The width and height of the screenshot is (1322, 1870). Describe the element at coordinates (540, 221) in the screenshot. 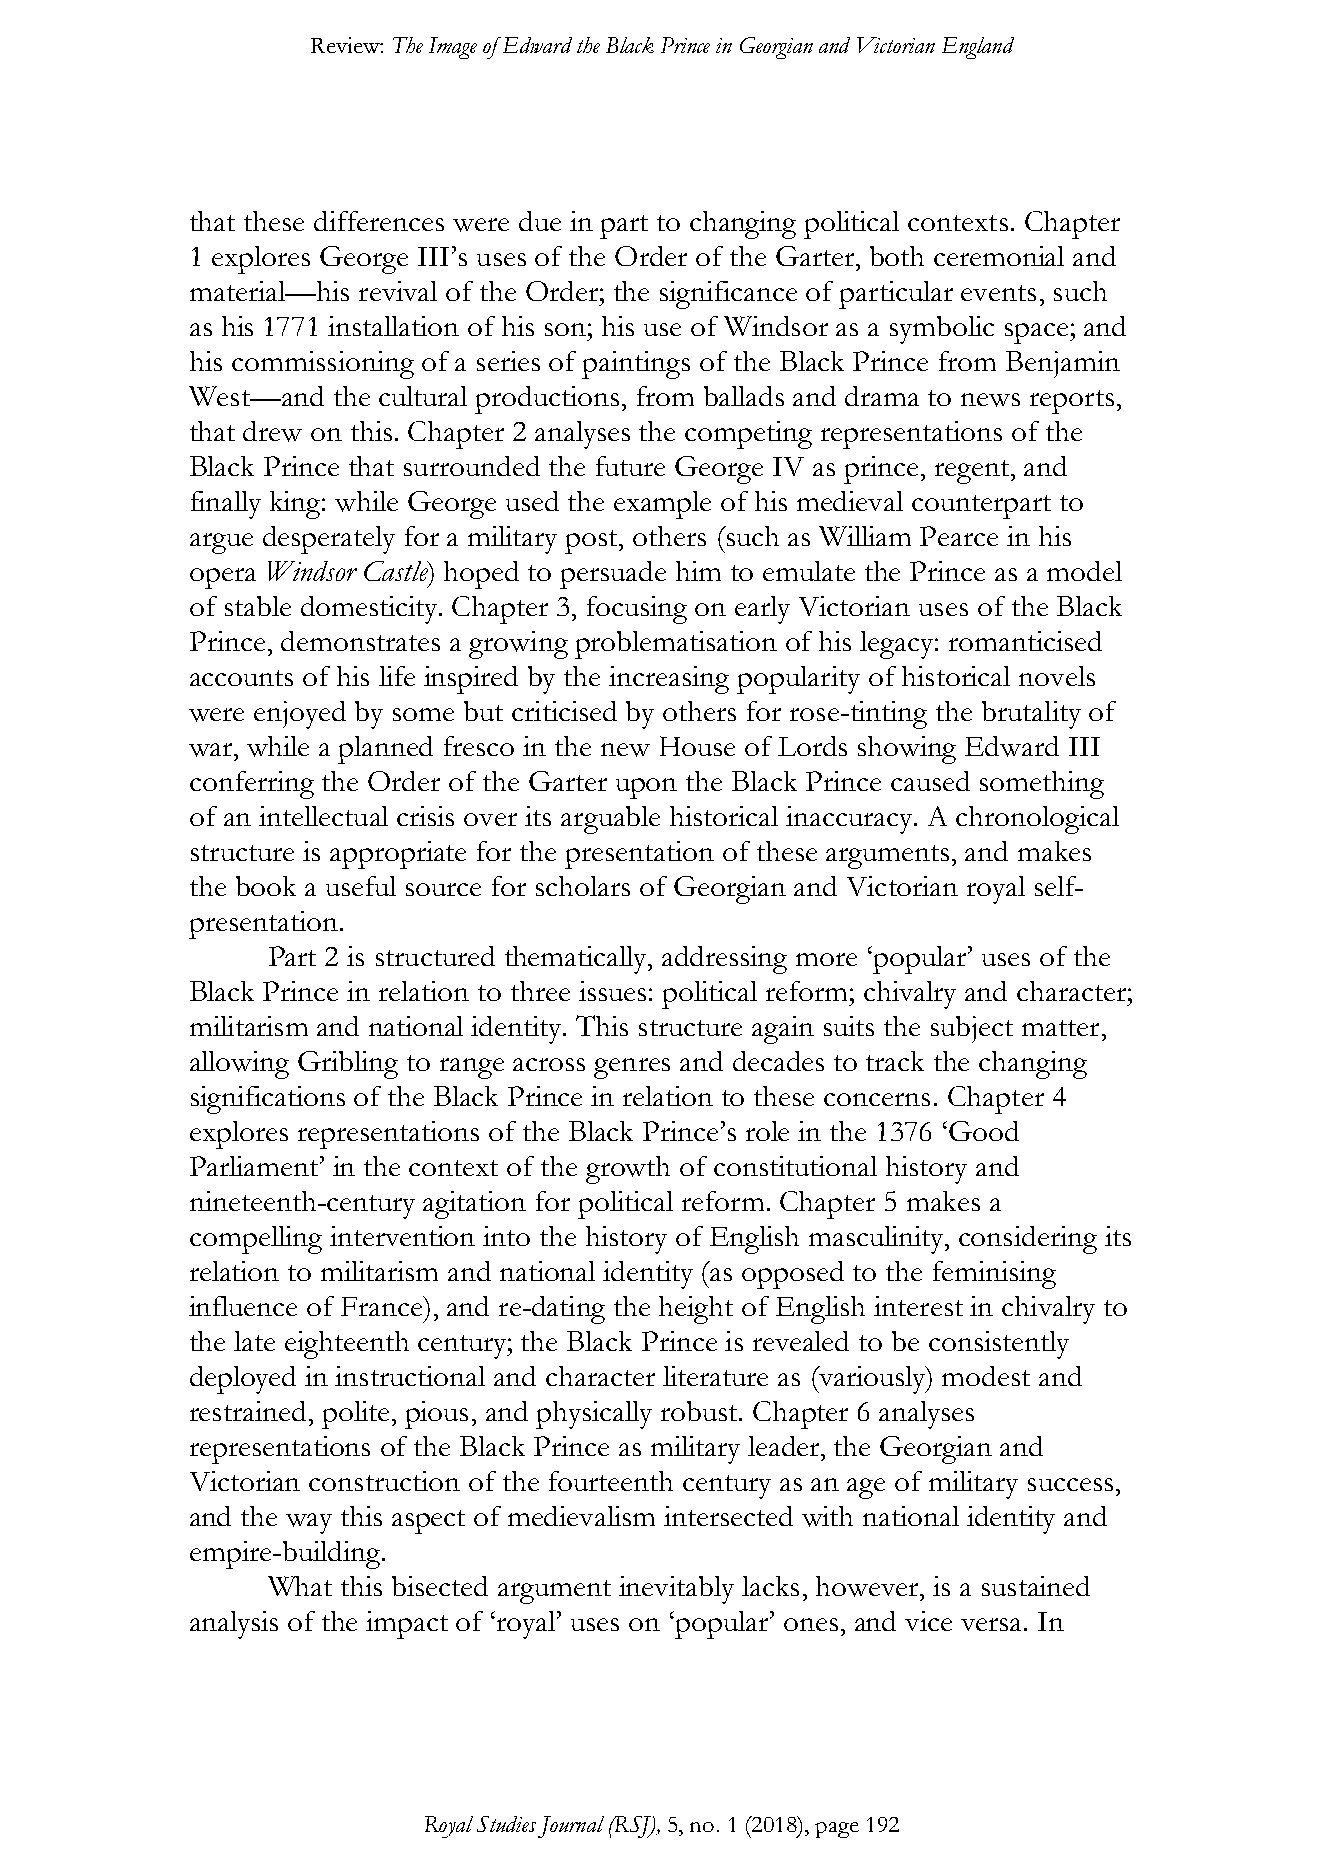

I see `due` at that location.
